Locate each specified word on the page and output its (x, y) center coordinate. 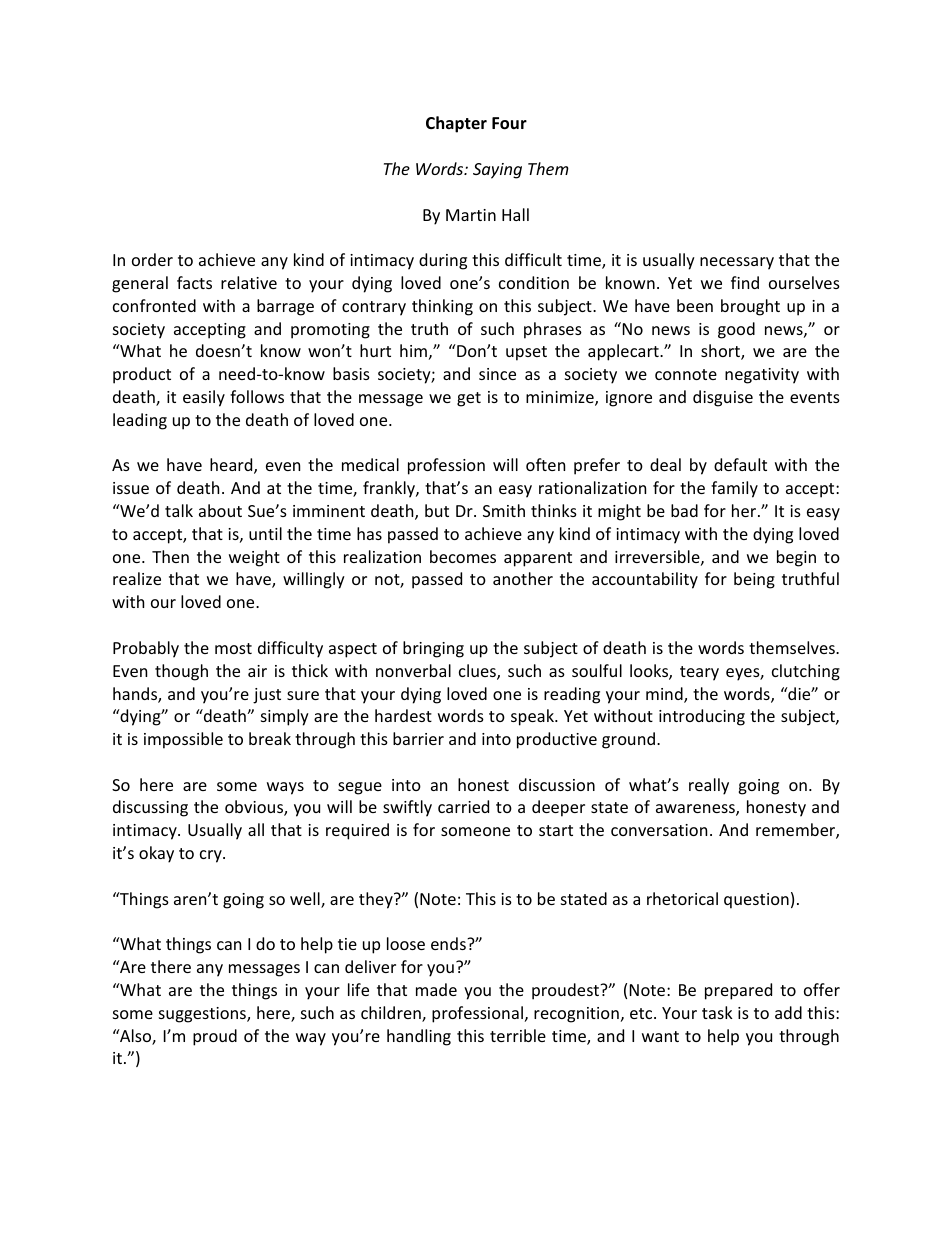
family (734, 489)
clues (478, 672)
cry (212, 856)
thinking (442, 307)
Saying (497, 171)
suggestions (203, 1015)
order (152, 259)
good (736, 330)
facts (194, 282)
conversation (659, 830)
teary (699, 673)
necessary (737, 263)
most (233, 648)
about (220, 510)
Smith (504, 510)
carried (463, 806)
